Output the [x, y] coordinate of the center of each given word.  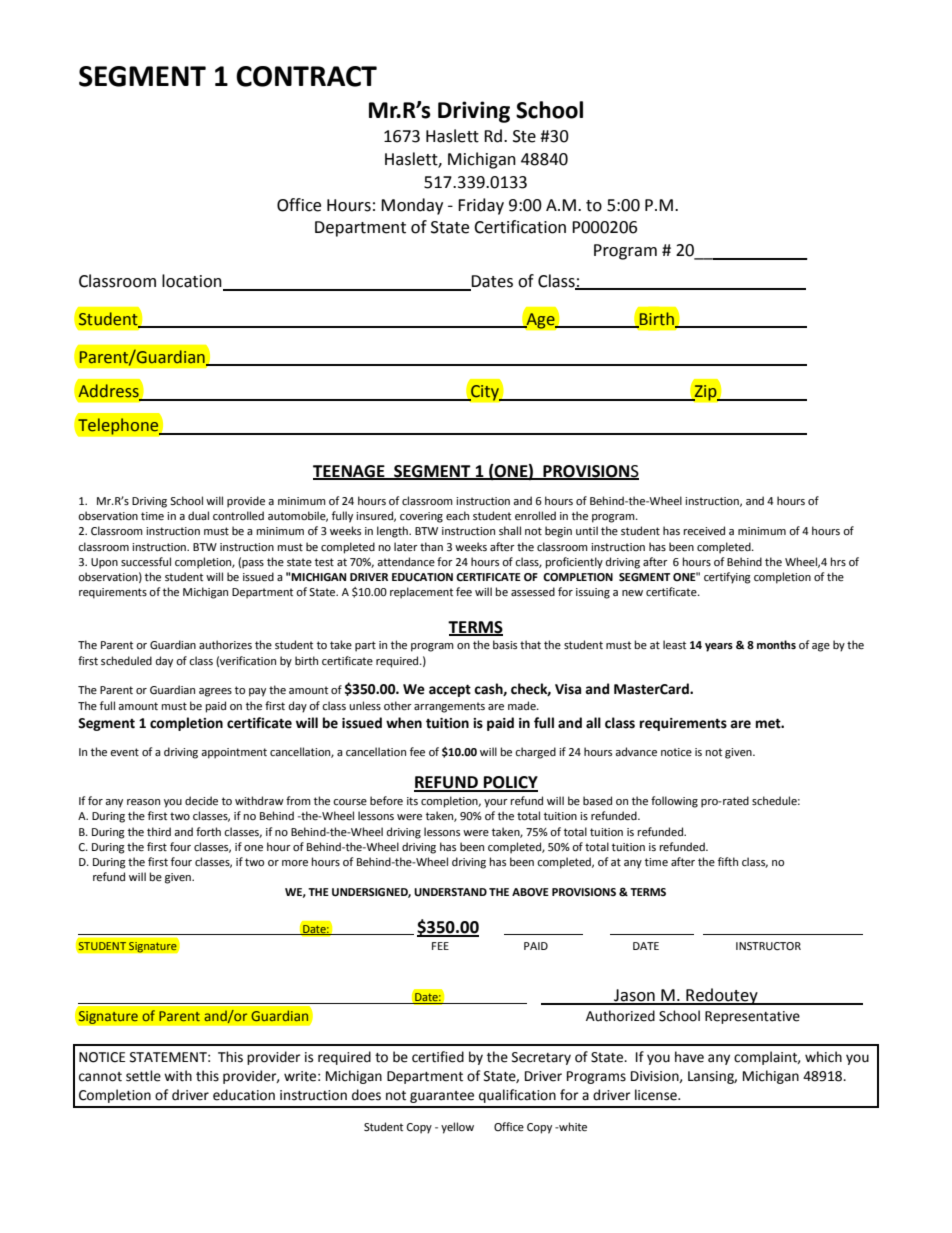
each [457, 516]
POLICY [510, 783]
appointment [234, 753]
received [704, 531]
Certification [520, 227]
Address [108, 391]
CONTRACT [306, 76]
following [674, 802]
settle [143, 1076]
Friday [481, 206]
